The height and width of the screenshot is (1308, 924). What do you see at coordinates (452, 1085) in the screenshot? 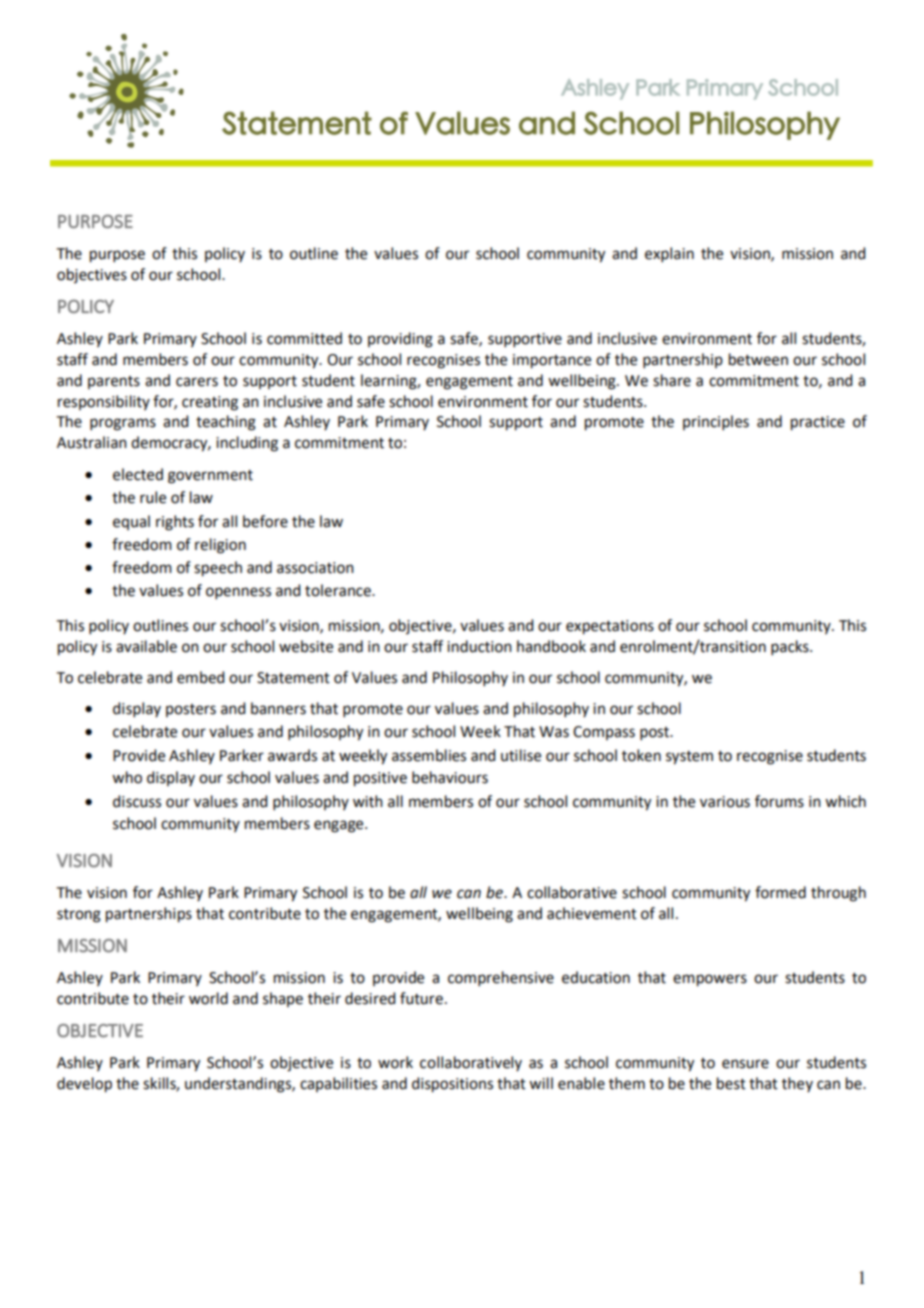
I see `dispositions` at bounding box center [452, 1085].
